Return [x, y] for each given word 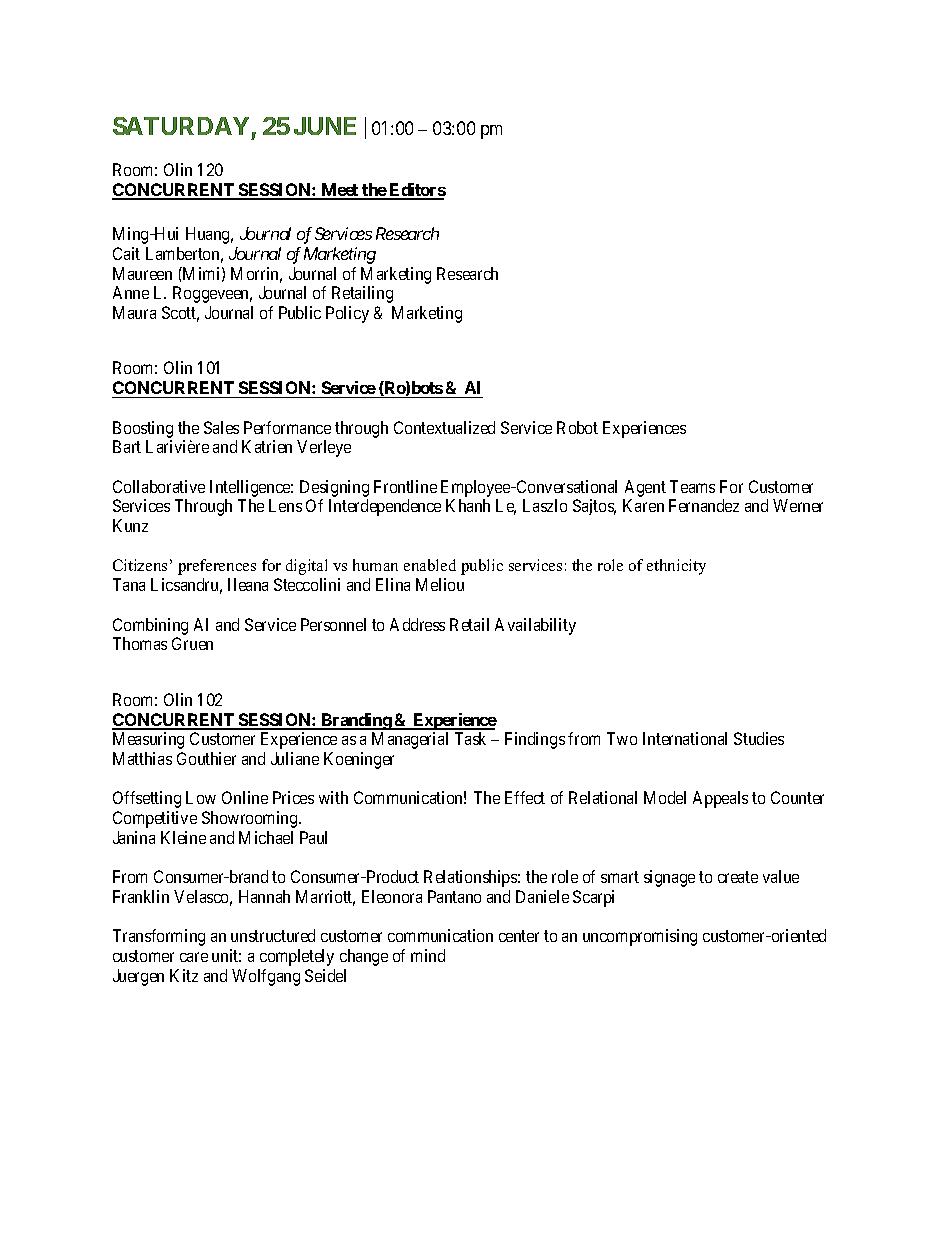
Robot [577, 427]
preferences [217, 567]
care [194, 957]
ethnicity [676, 567]
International [685, 738]
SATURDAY [181, 126]
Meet [340, 191]
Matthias [142, 758]
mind [428, 955]
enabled [430, 565]
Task [470, 738]
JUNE [325, 126]
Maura [134, 312]
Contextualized [444, 427]
